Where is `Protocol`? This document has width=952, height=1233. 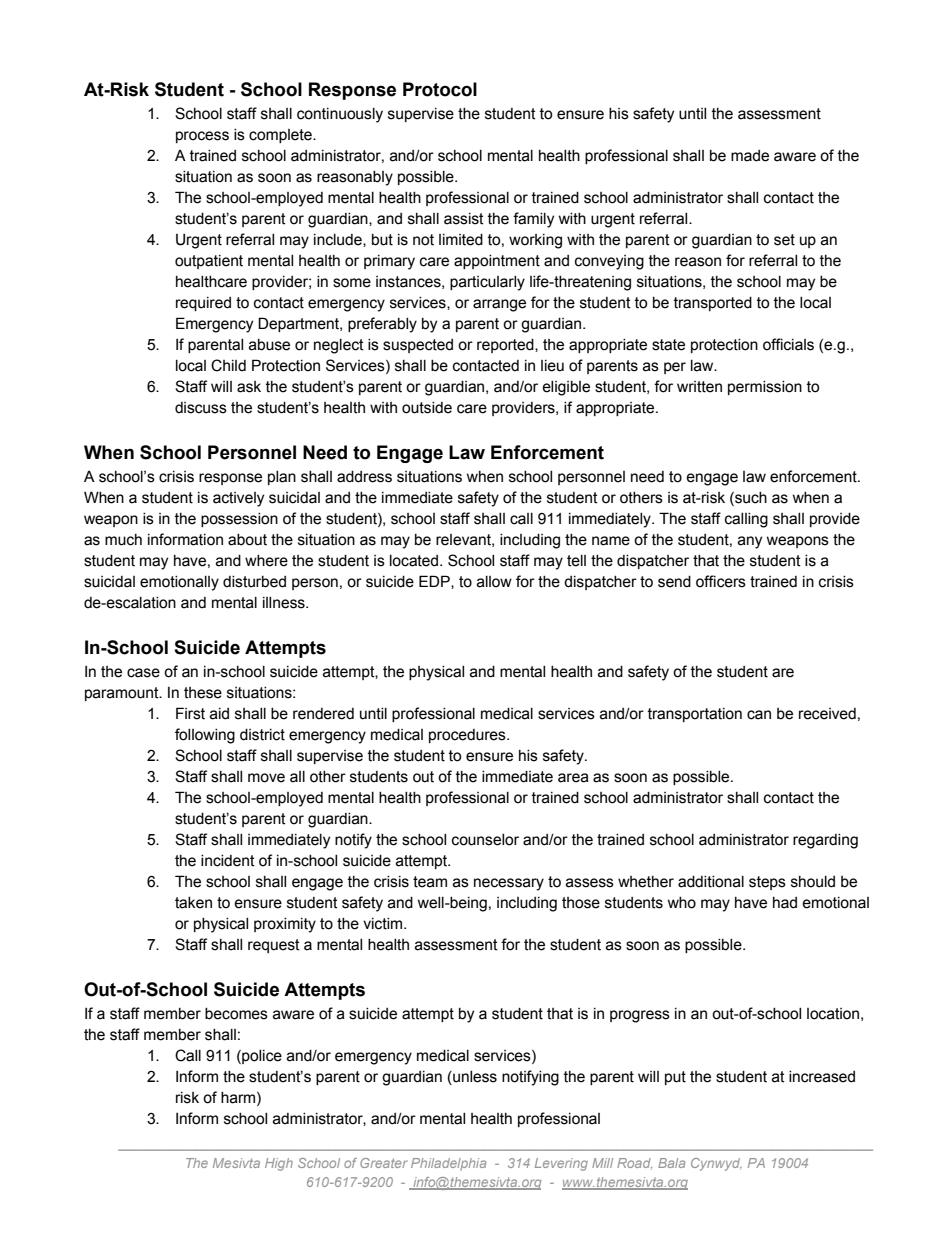
Protocol is located at coordinates (440, 89).
